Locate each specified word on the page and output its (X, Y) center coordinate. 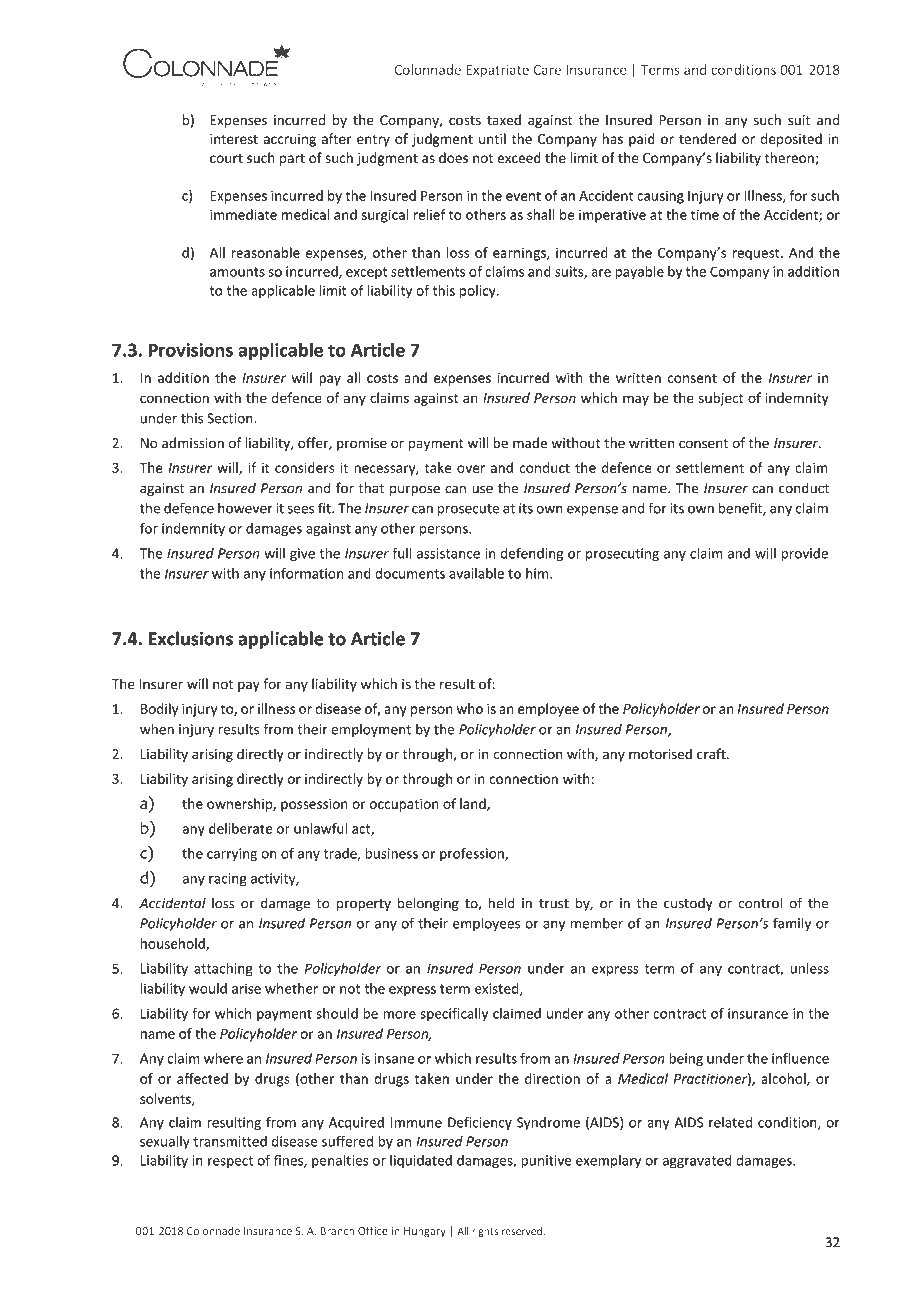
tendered (707, 138)
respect (230, 1162)
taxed (504, 120)
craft (712, 754)
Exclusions (191, 638)
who (470, 708)
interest (234, 139)
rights (485, 1232)
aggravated (697, 1161)
